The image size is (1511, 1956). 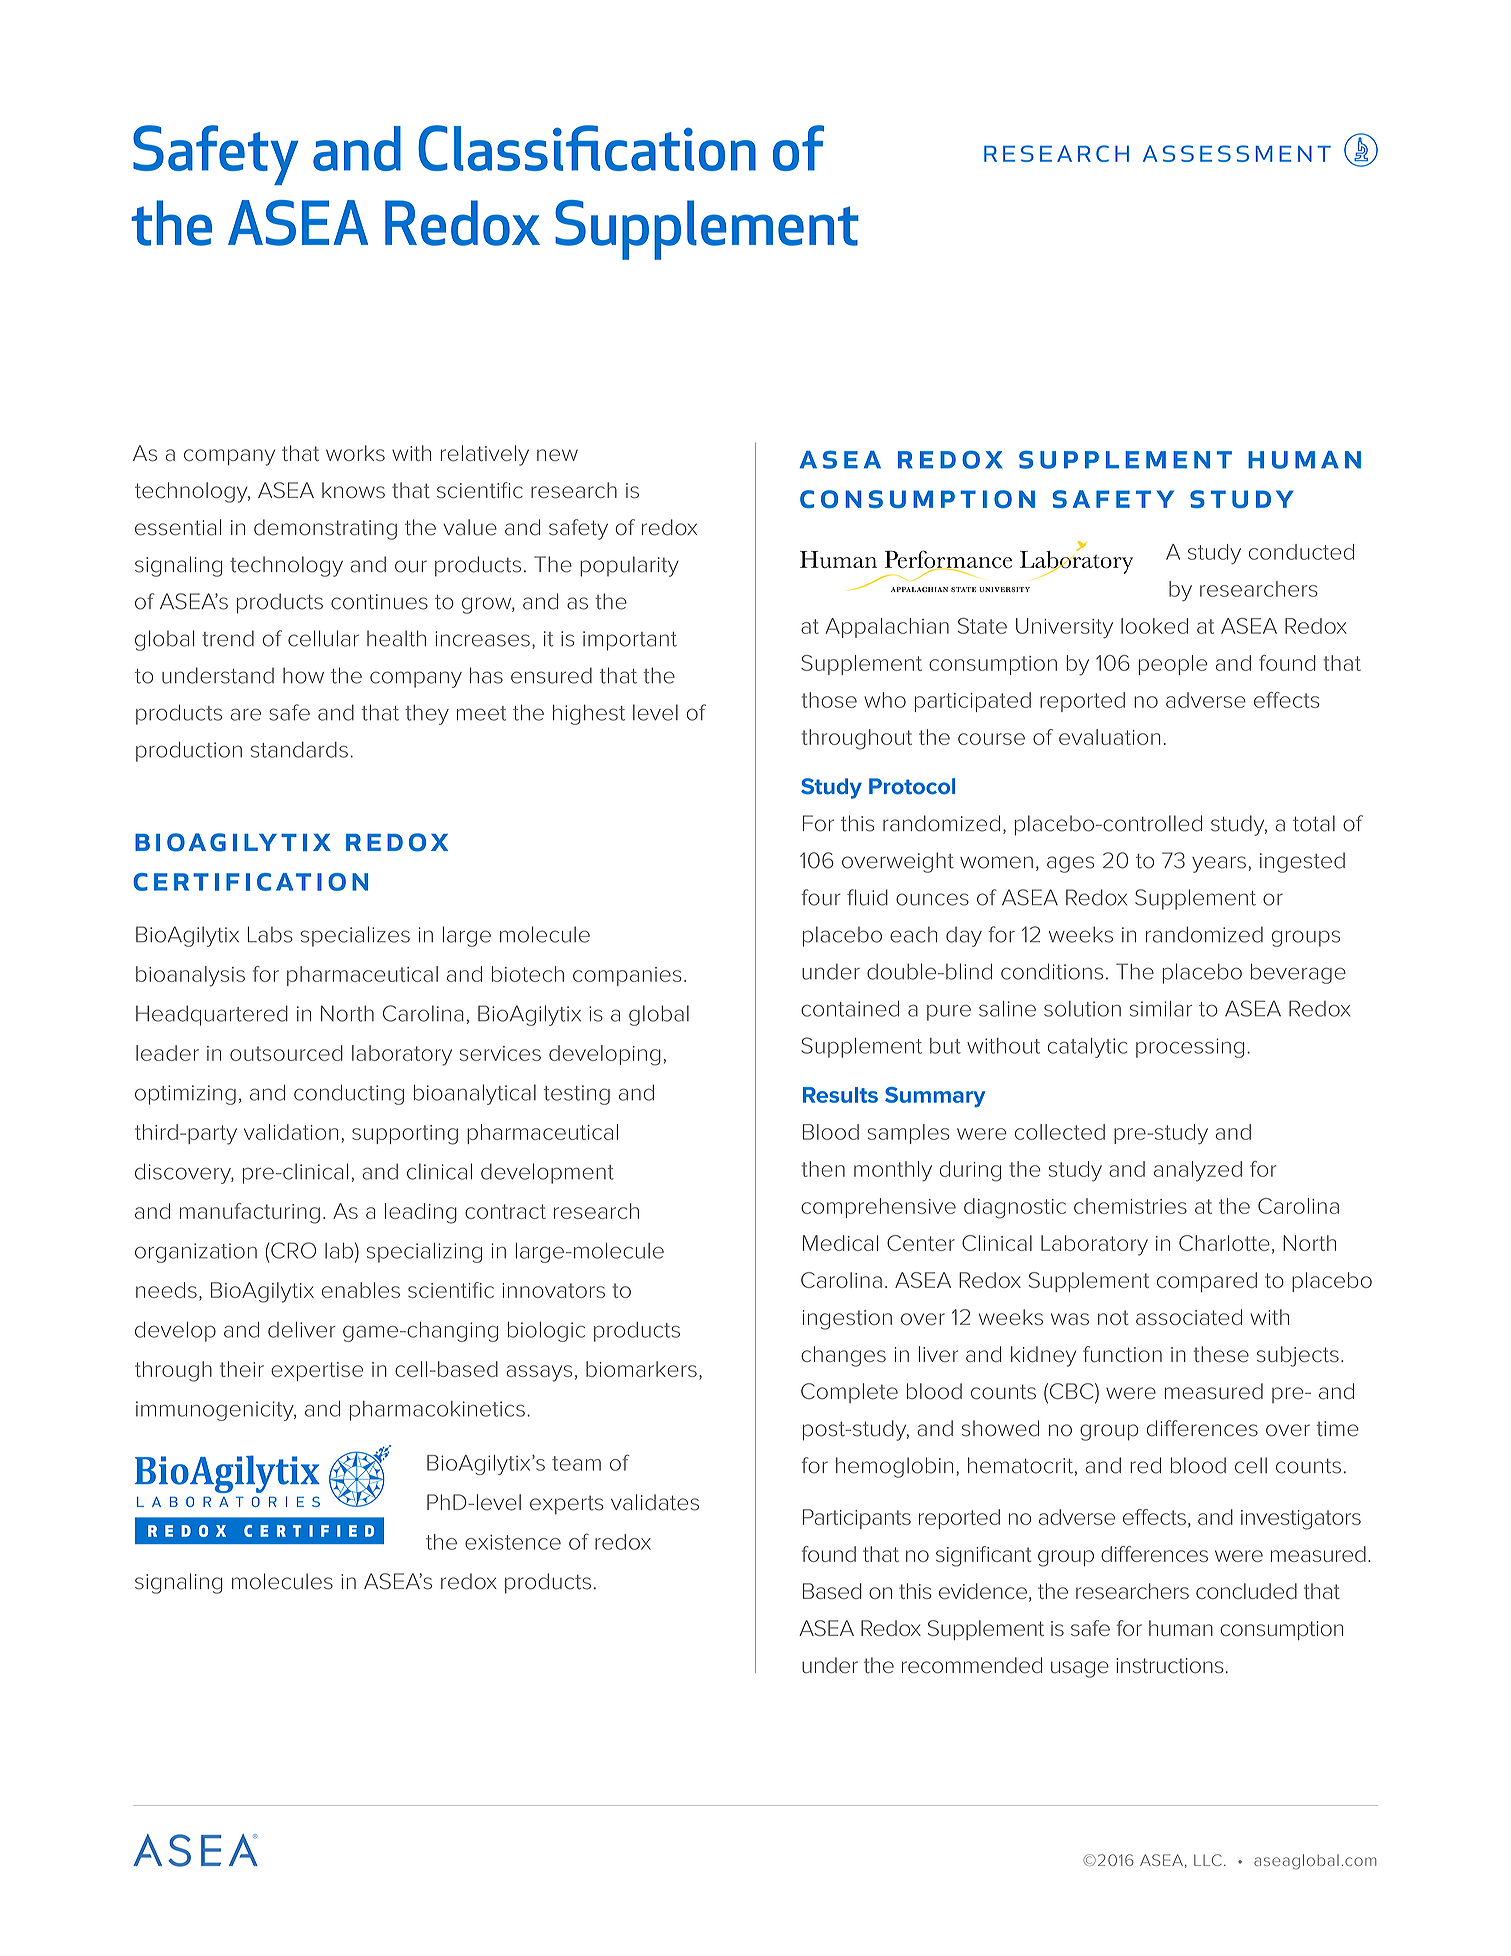 What do you see at coordinates (1237, 153) in the document?
I see `assessment` at bounding box center [1237, 153].
